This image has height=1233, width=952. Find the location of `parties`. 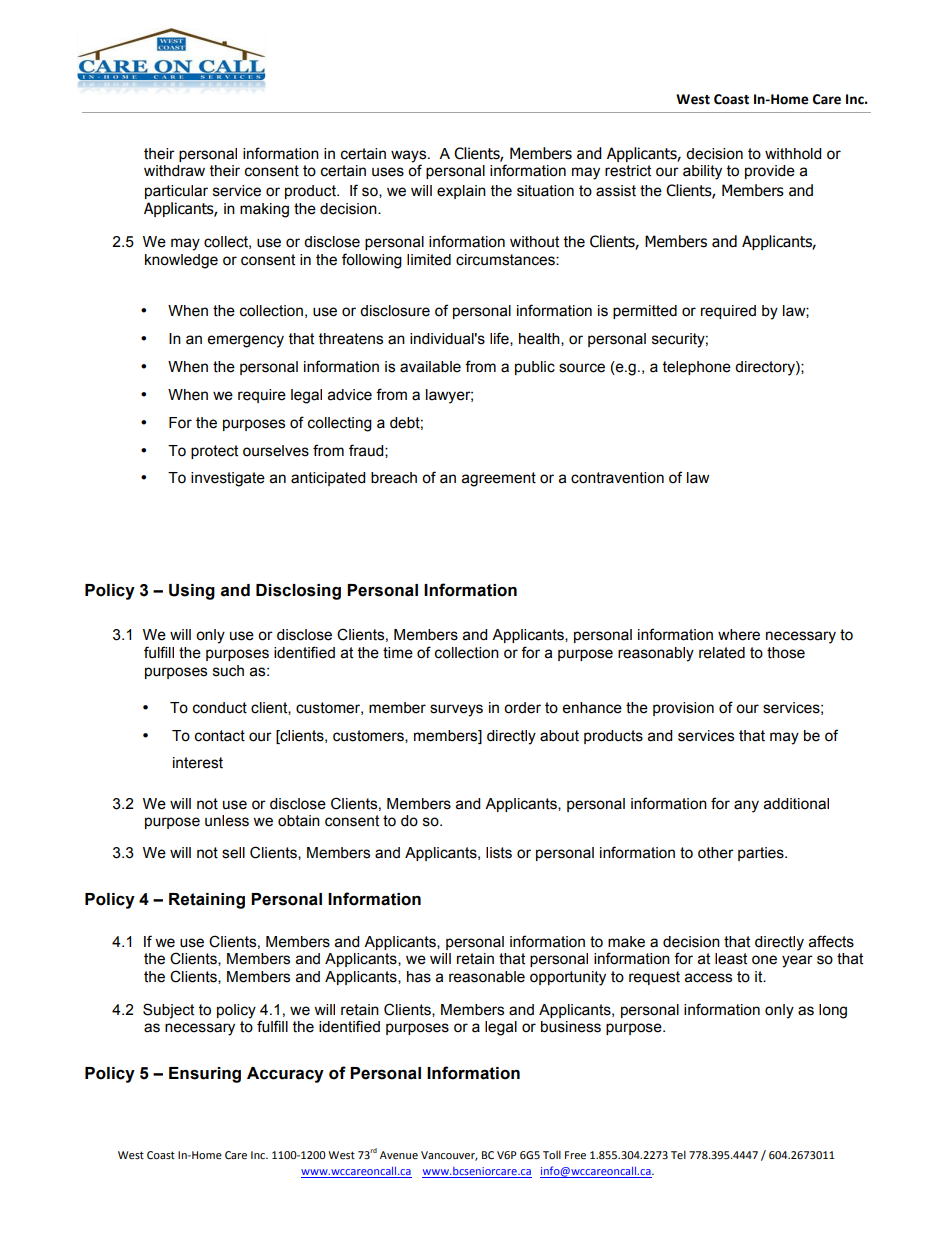

parties is located at coordinates (762, 854).
